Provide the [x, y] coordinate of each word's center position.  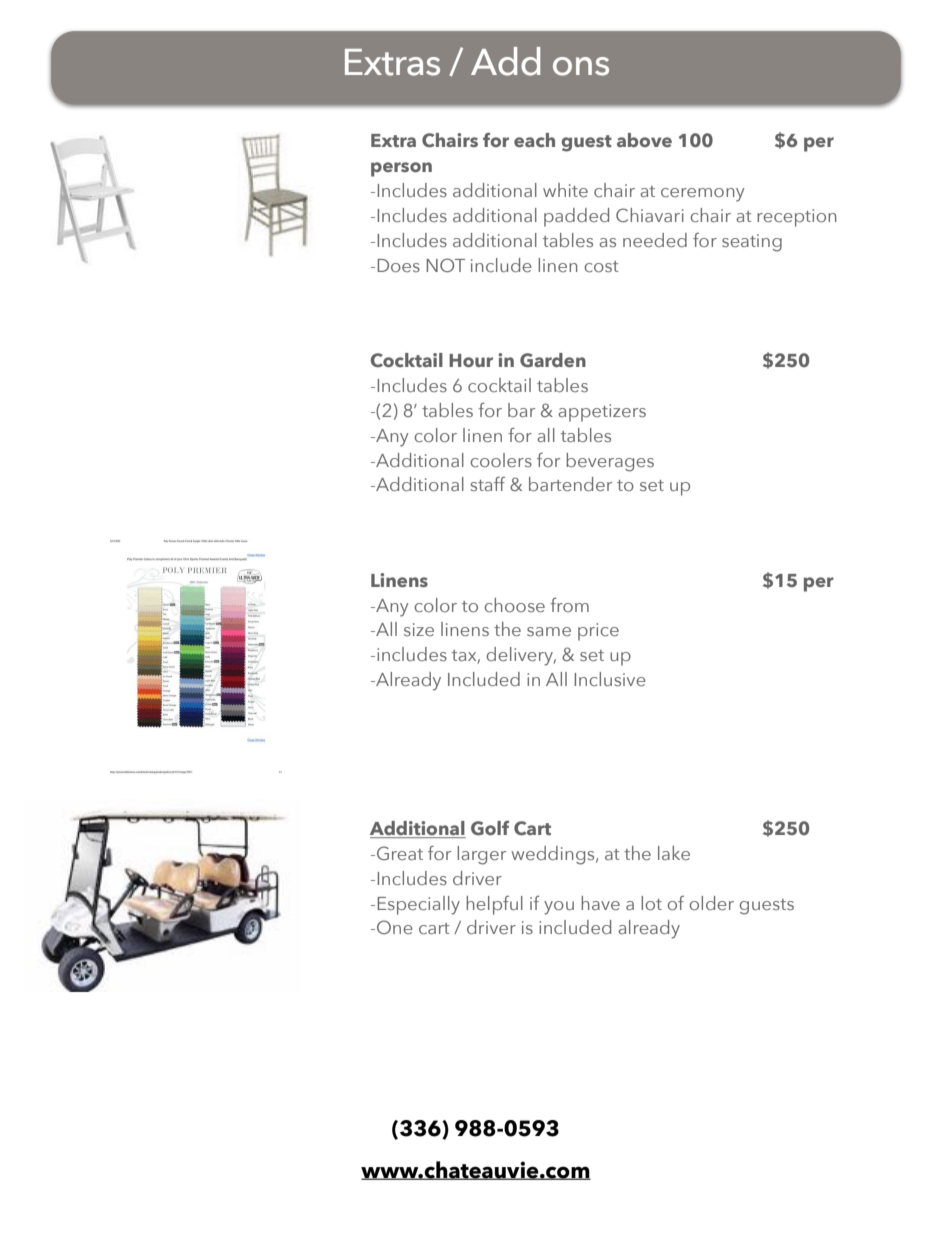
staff [487, 484]
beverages [610, 462]
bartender [570, 484]
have [600, 903]
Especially [418, 905]
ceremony [703, 195]
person [401, 169]
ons [581, 66]
